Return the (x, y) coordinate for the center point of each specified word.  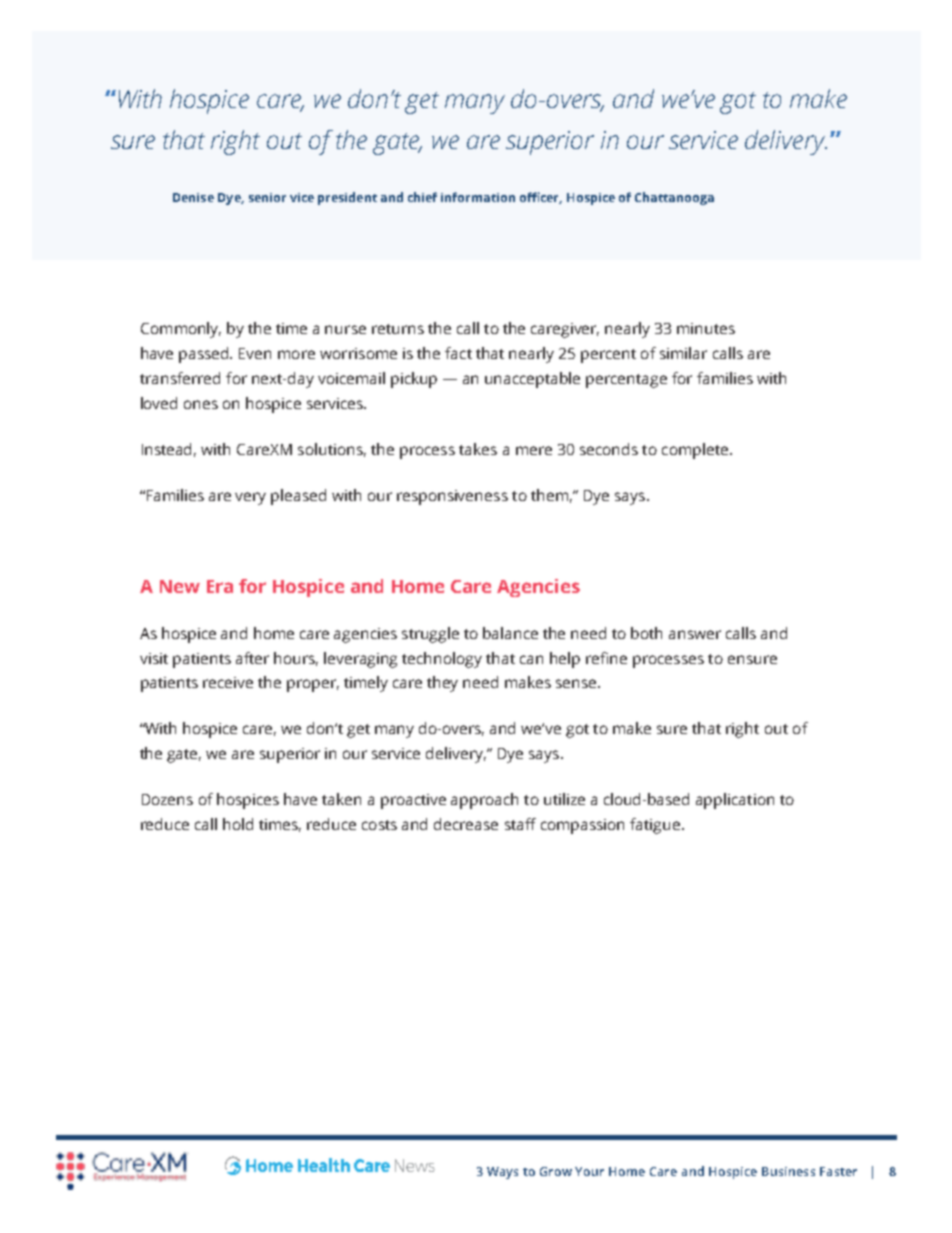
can (531, 659)
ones (201, 404)
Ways (502, 1173)
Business (788, 1171)
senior (267, 197)
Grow (556, 1171)
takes (478, 449)
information (478, 197)
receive (228, 682)
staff (520, 824)
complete (695, 451)
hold (238, 824)
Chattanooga (674, 198)
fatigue (656, 826)
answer (695, 634)
